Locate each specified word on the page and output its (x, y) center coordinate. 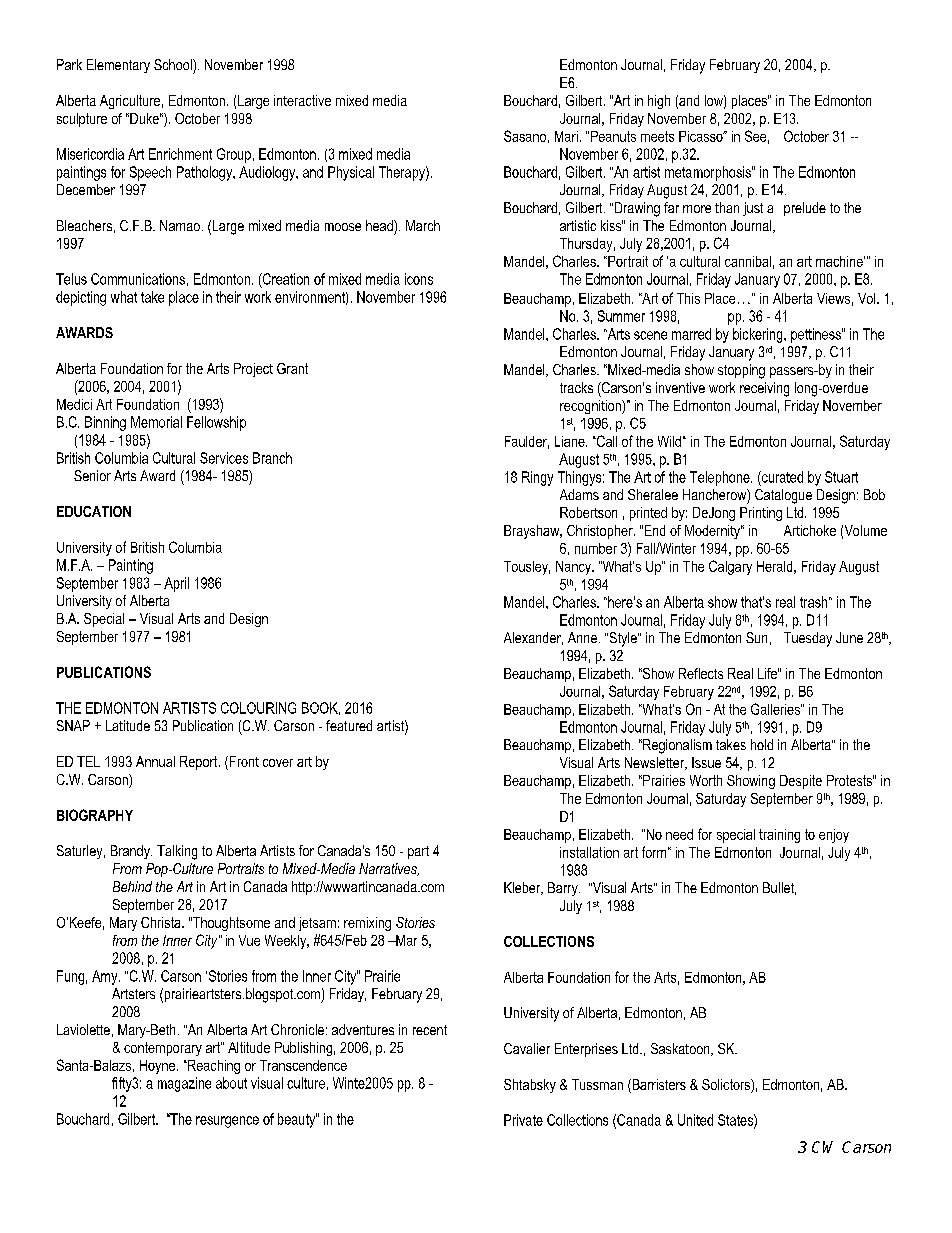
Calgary (730, 567)
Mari (566, 136)
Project (253, 370)
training (779, 836)
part (418, 852)
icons (419, 279)
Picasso (702, 136)
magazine (184, 1084)
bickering (759, 335)
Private (523, 1120)
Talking (177, 852)
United (695, 1120)
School (174, 64)
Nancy (575, 568)
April (176, 584)
